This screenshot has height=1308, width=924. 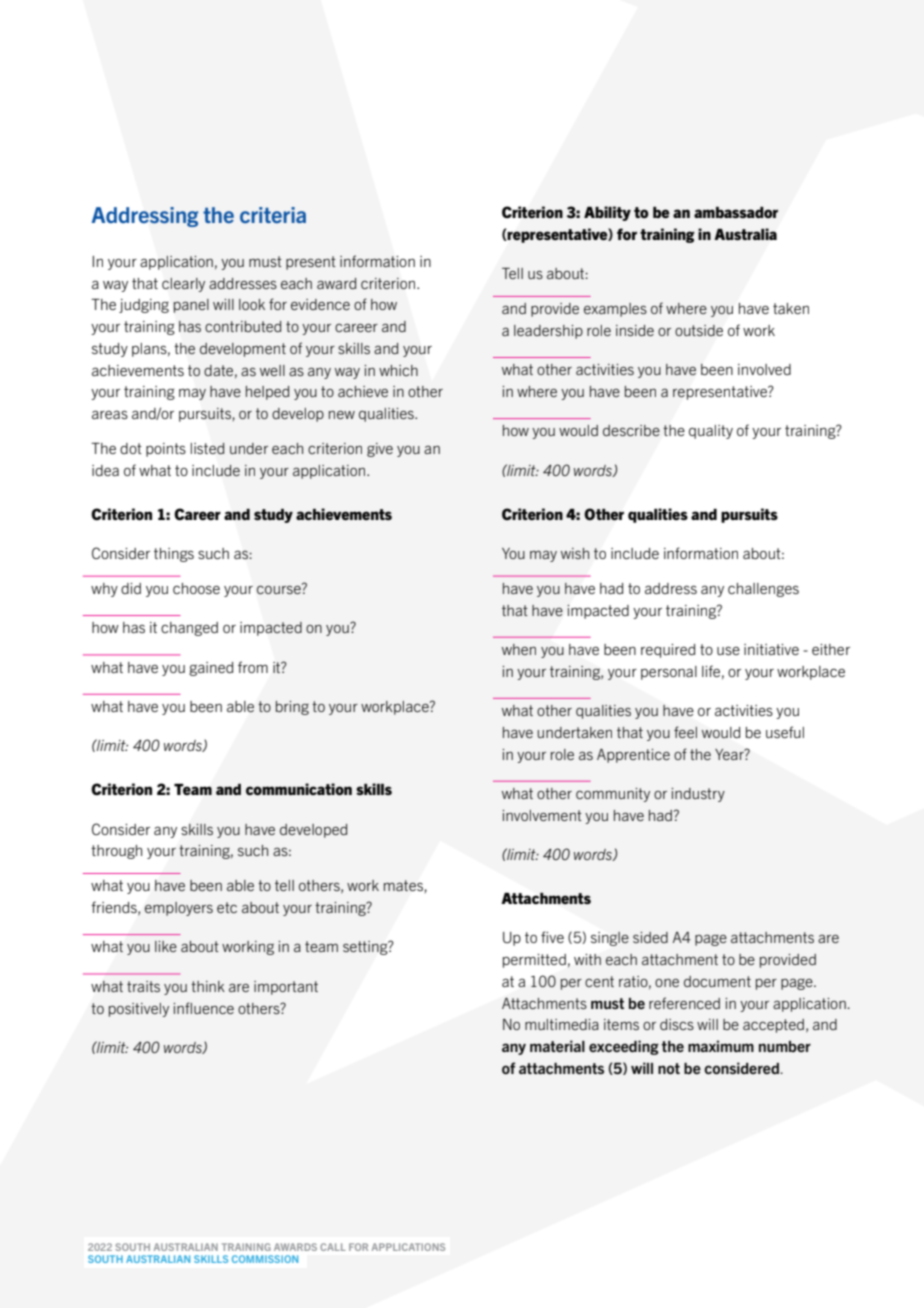 What do you see at coordinates (519, 649) in the screenshot?
I see `when` at bounding box center [519, 649].
